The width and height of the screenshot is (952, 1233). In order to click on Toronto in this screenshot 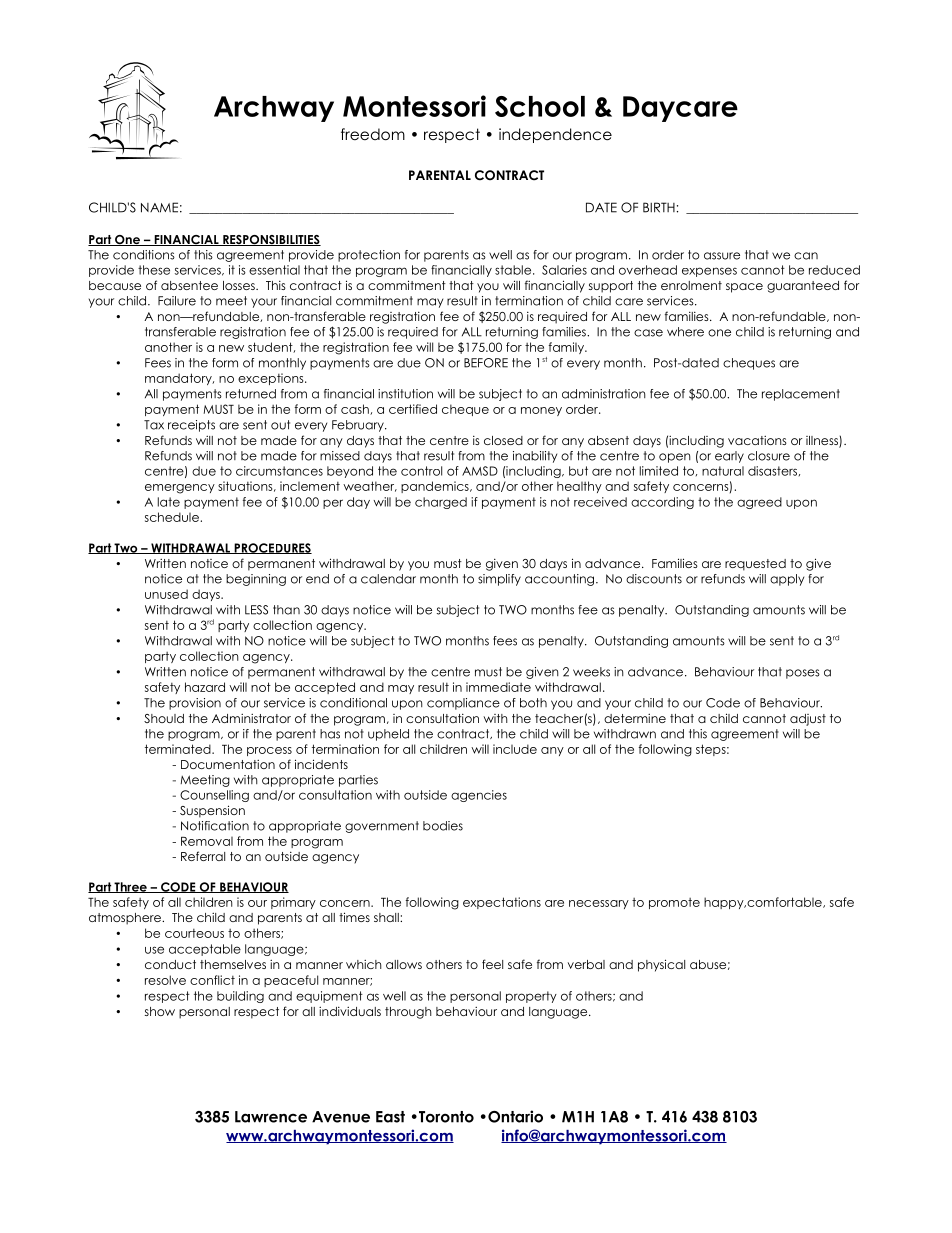, I will do `click(445, 1117)`.
